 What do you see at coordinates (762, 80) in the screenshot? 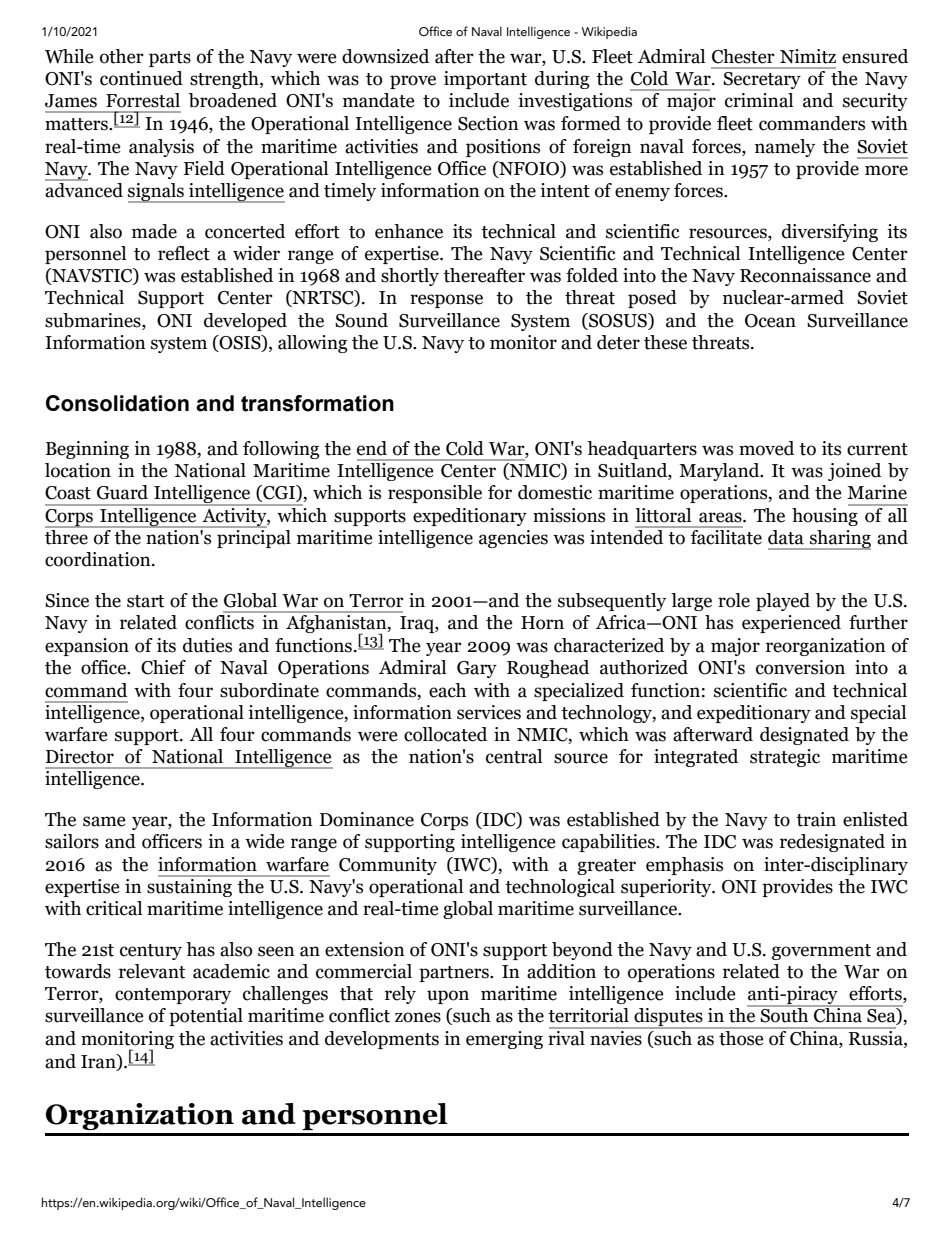
I see `Secretary` at bounding box center [762, 80].
